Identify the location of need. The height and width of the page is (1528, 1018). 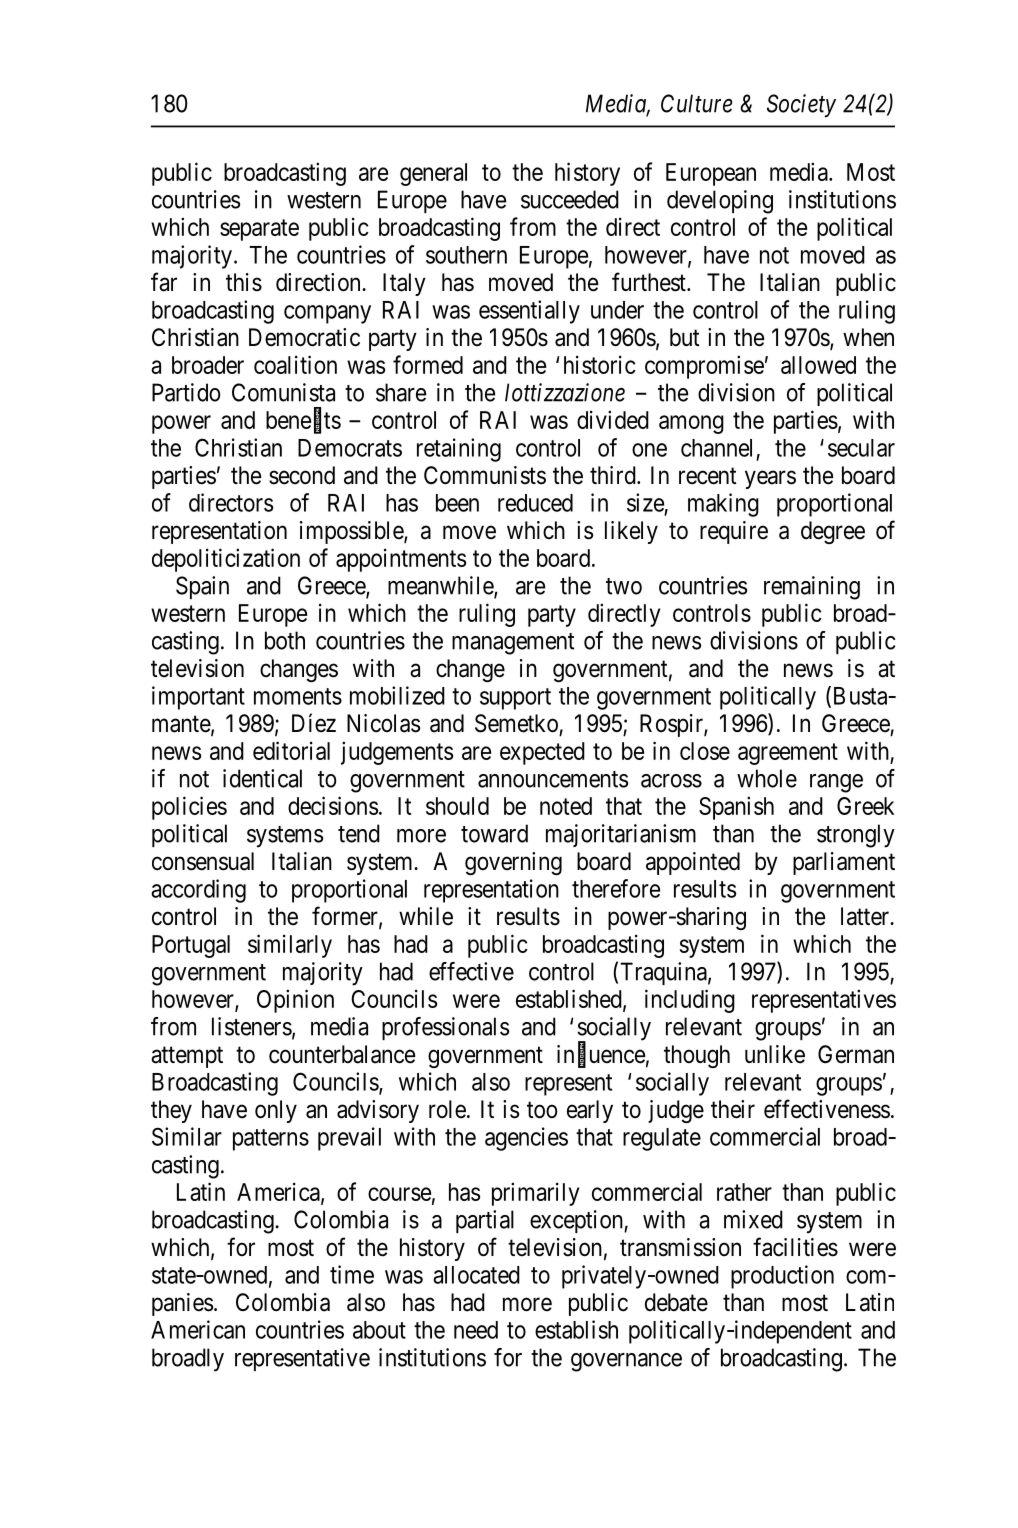
(476, 1330).
